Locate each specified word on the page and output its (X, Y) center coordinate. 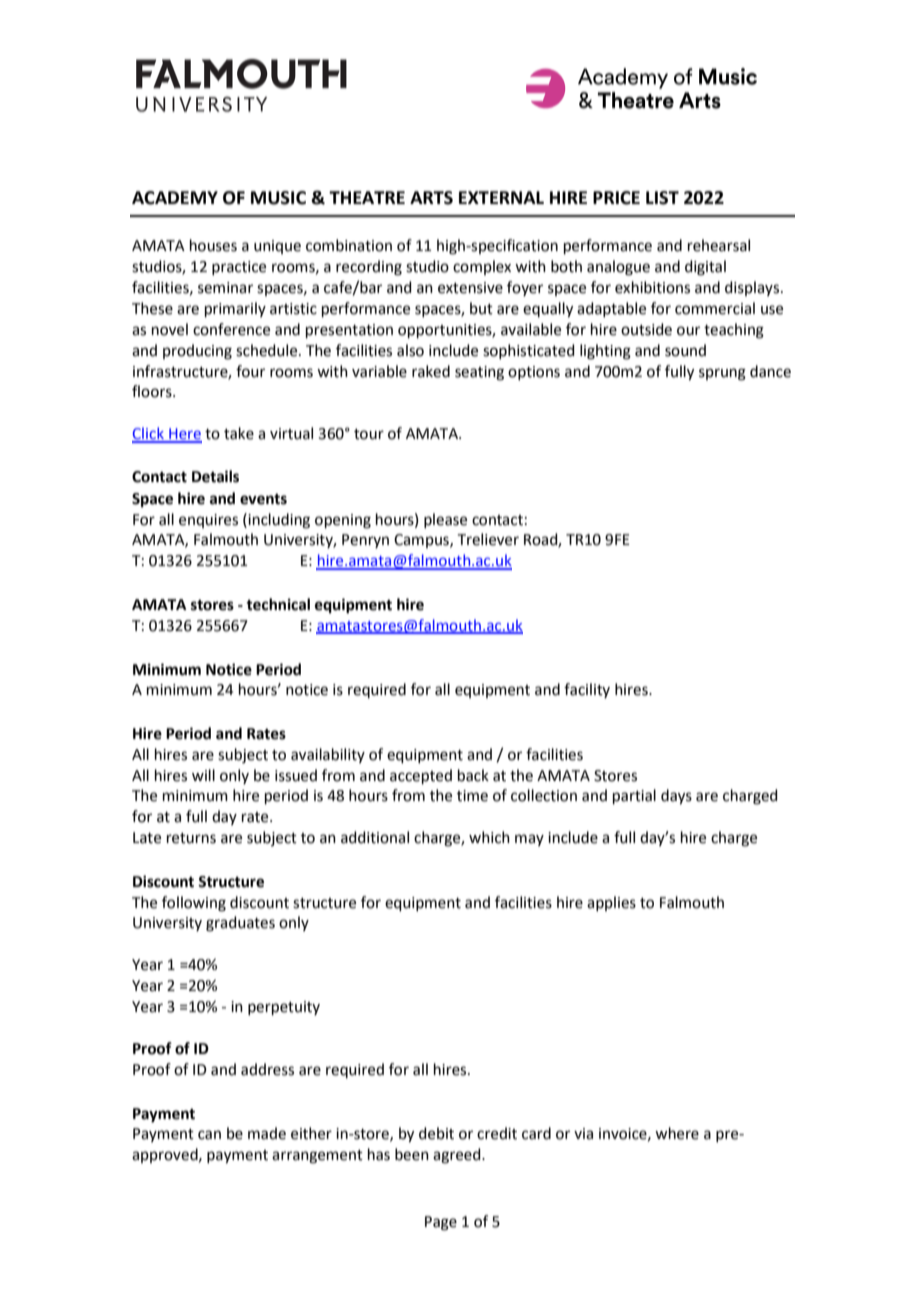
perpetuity (284, 1008)
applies (611, 903)
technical (278, 604)
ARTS (431, 198)
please (445, 520)
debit (436, 1133)
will (203, 775)
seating (479, 373)
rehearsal (719, 245)
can (209, 1135)
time (472, 796)
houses (213, 245)
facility (587, 690)
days (676, 797)
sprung (722, 374)
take (239, 433)
